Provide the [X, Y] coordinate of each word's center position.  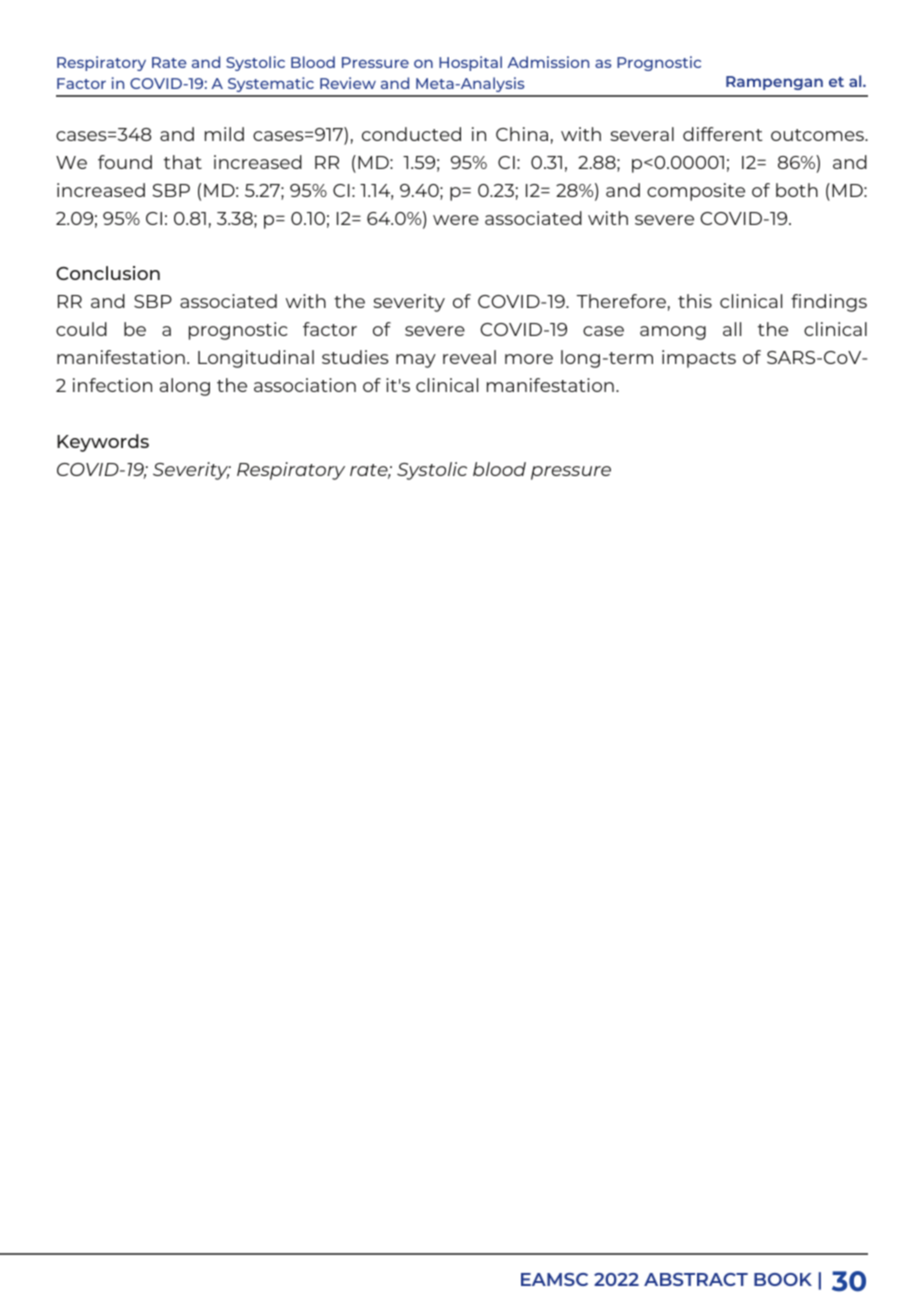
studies [355, 357]
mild [224, 134]
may [416, 361]
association [305, 385]
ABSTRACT [696, 1279]
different [723, 134]
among [673, 333]
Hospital [470, 63]
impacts [699, 359]
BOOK [783, 1279]
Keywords [103, 443]
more [529, 359]
